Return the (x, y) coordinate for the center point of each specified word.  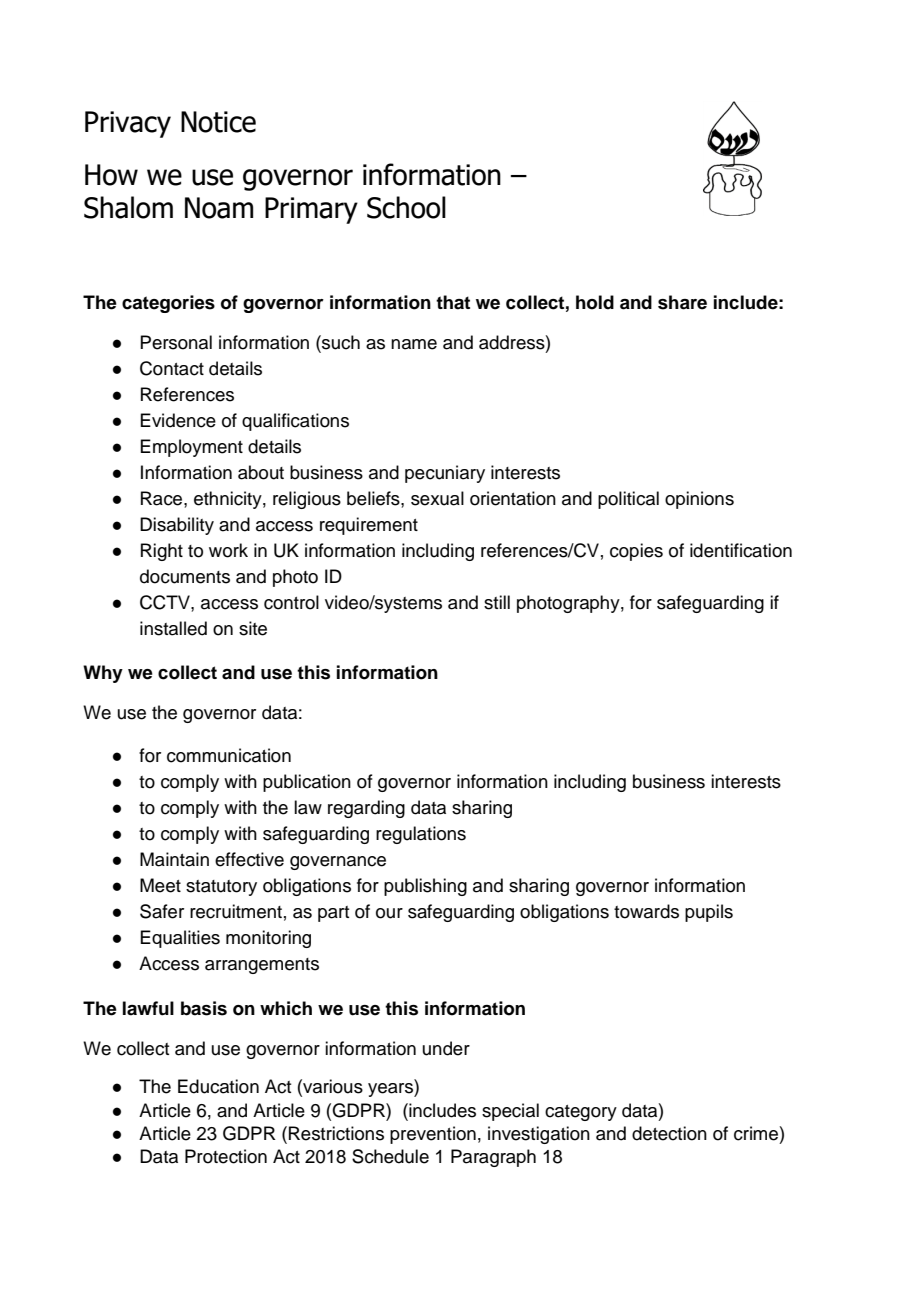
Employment (191, 448)
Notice (218, 122)
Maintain (174, 859)
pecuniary (445, 474)
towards (646, 911)
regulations (421, 835)
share (682, 302)
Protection (226, 1156)
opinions (699, 500)
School (406, 207)
